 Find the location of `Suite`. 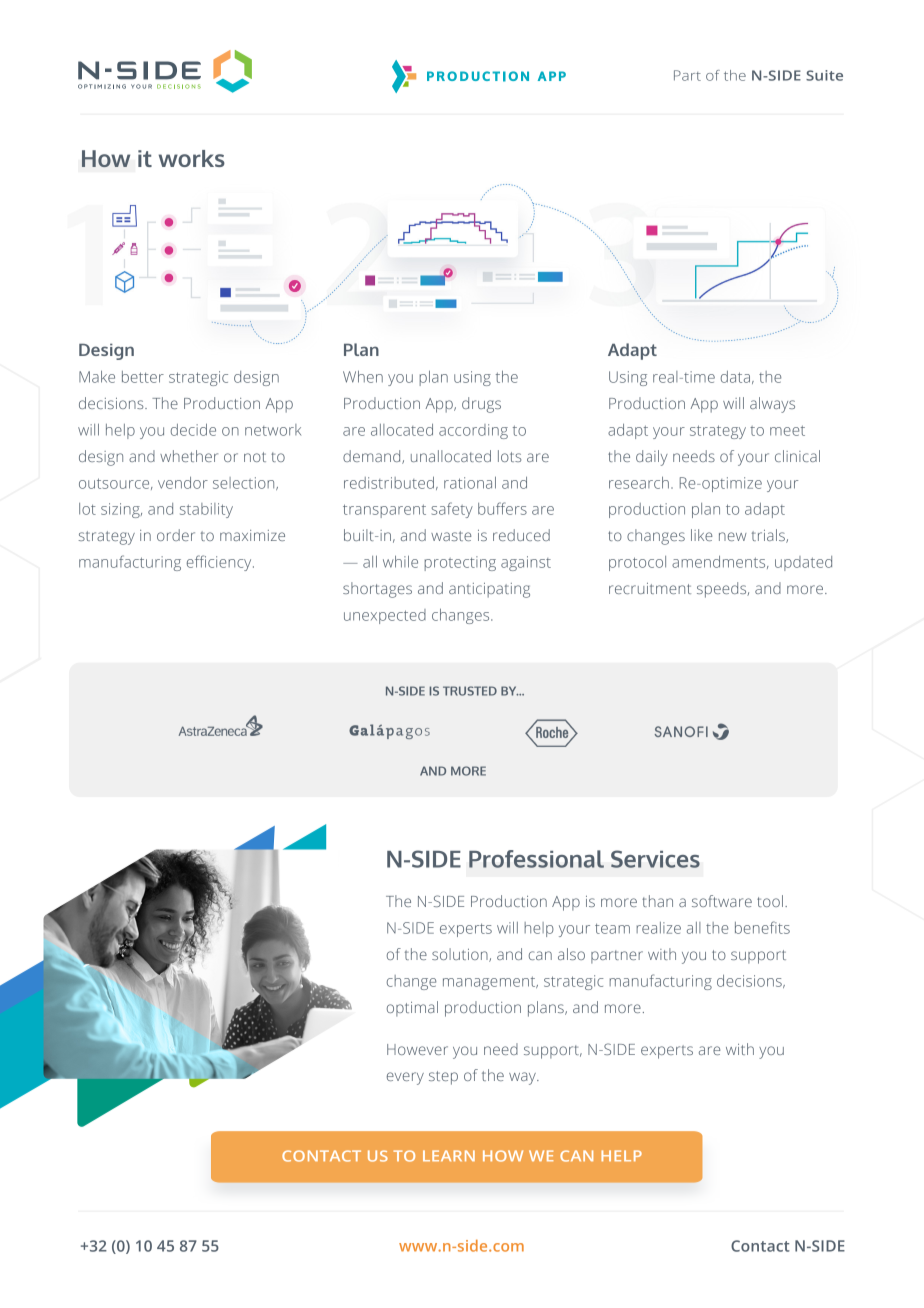

Suite is located at coordinates (824, 75).
